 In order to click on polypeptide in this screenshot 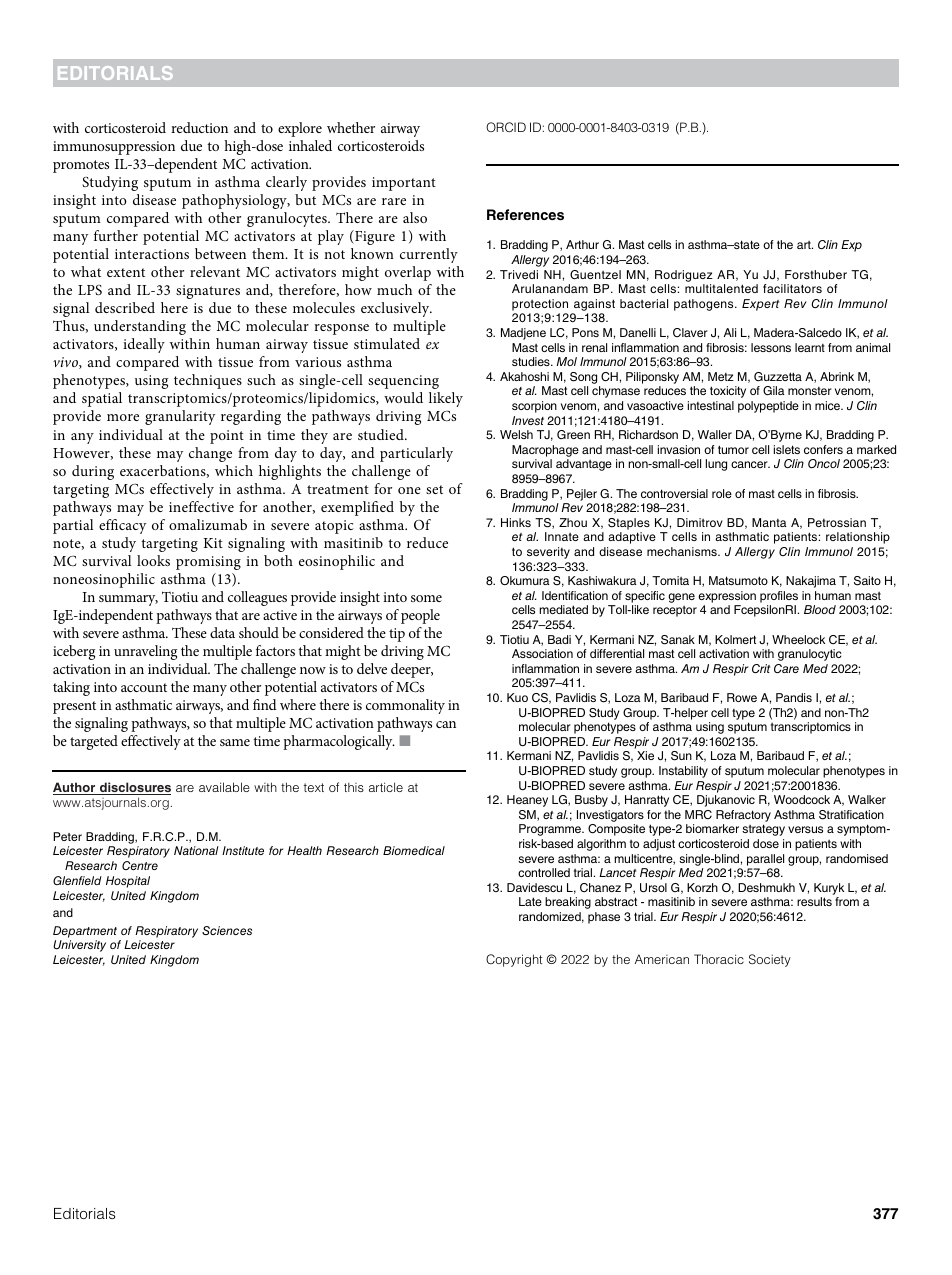, I will do `click(768, 407)`.
